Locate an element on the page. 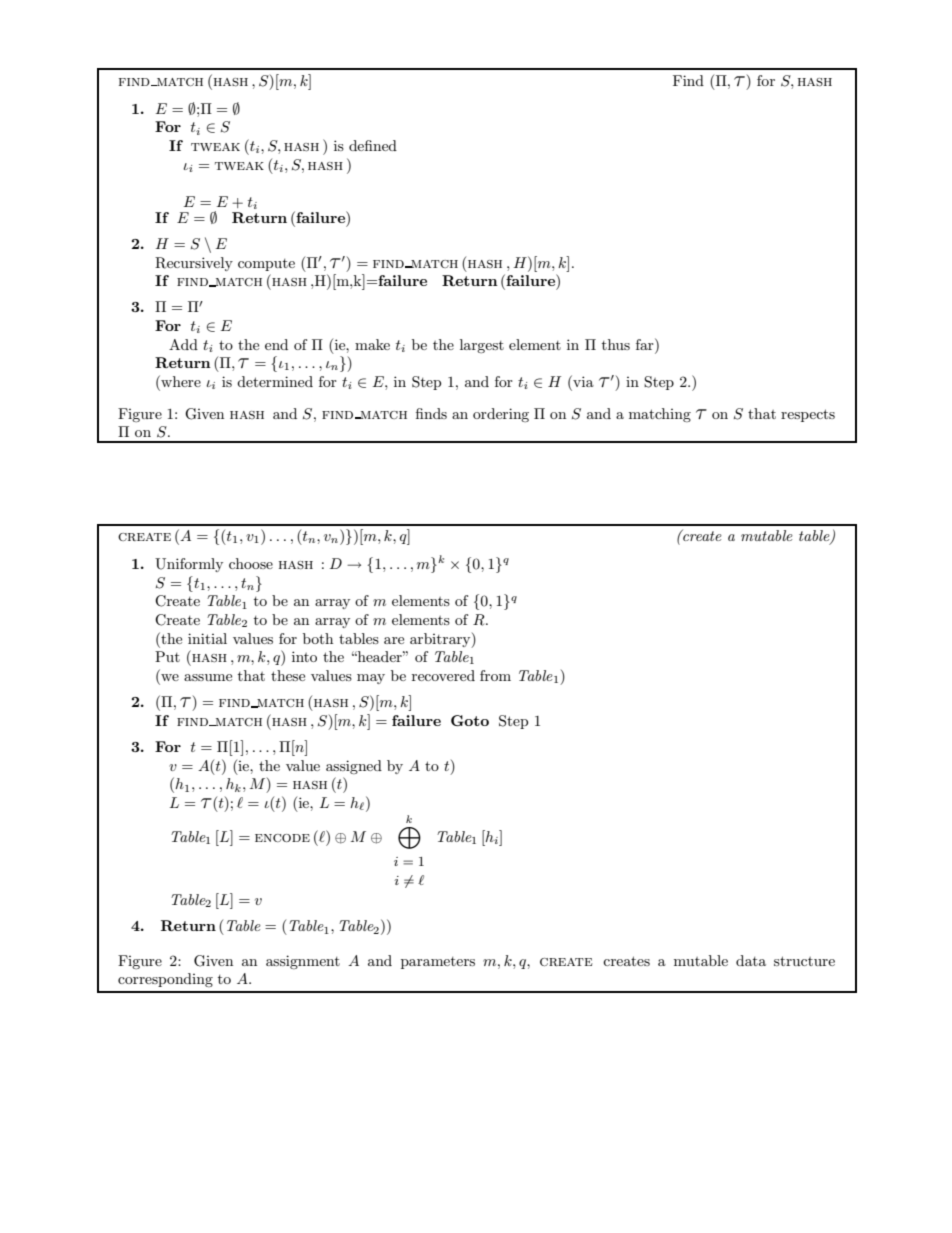 The image size is (952, 1233). assignment is located at coordinates (303, 962).
